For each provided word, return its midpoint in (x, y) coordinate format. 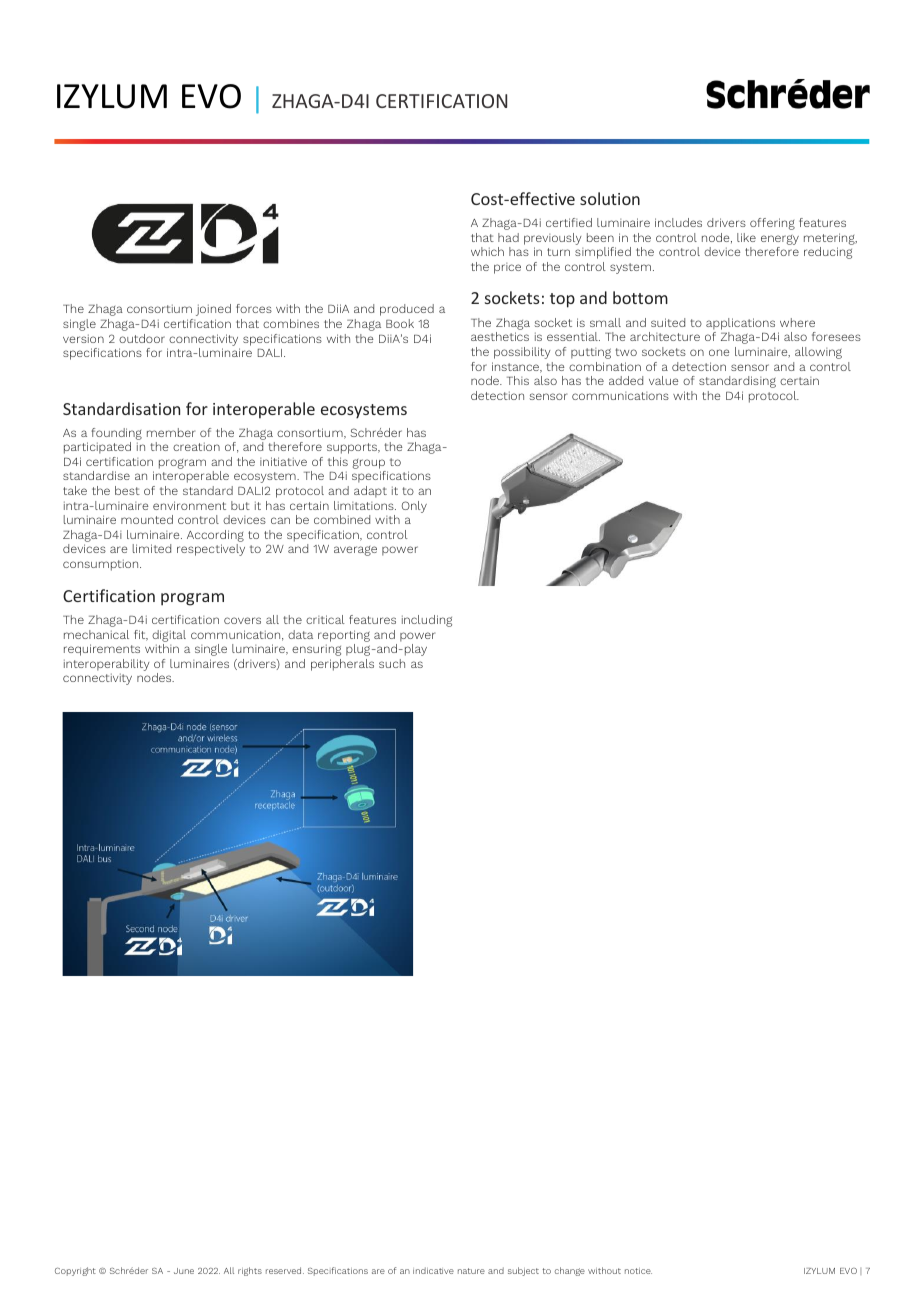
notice (638, 1271)
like (746, 237)
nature (471, 1271)
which (487, 251)
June (184, 1271)
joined (213, 310)
